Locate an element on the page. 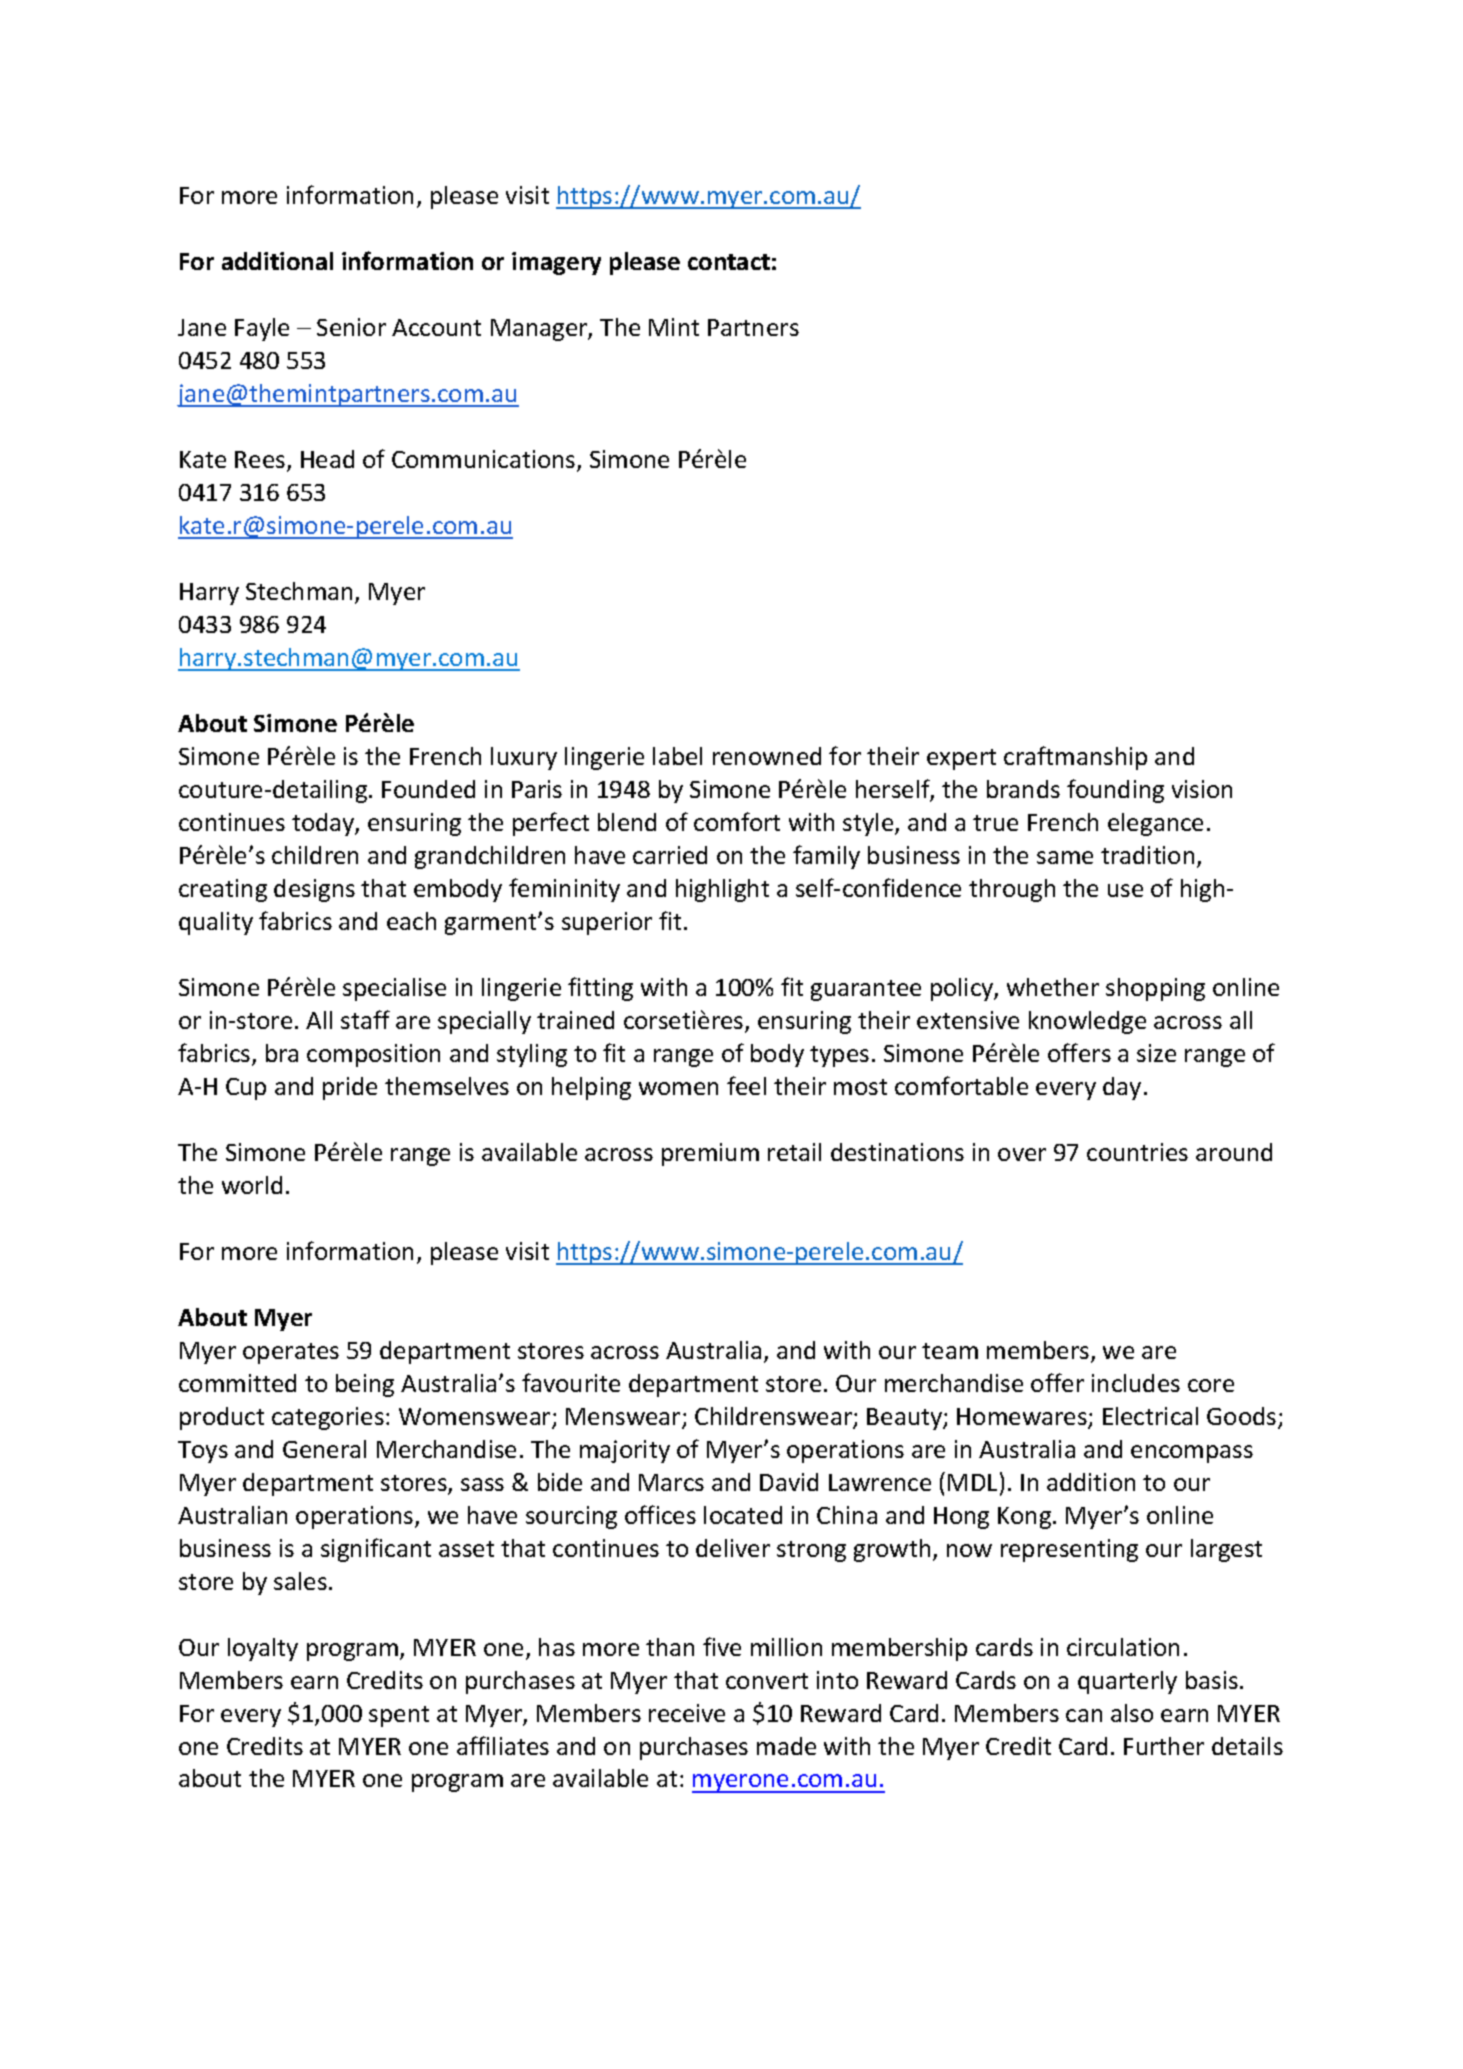 This page has width=1463, height=2069. countries is located at coordinates (1137, 1152).
